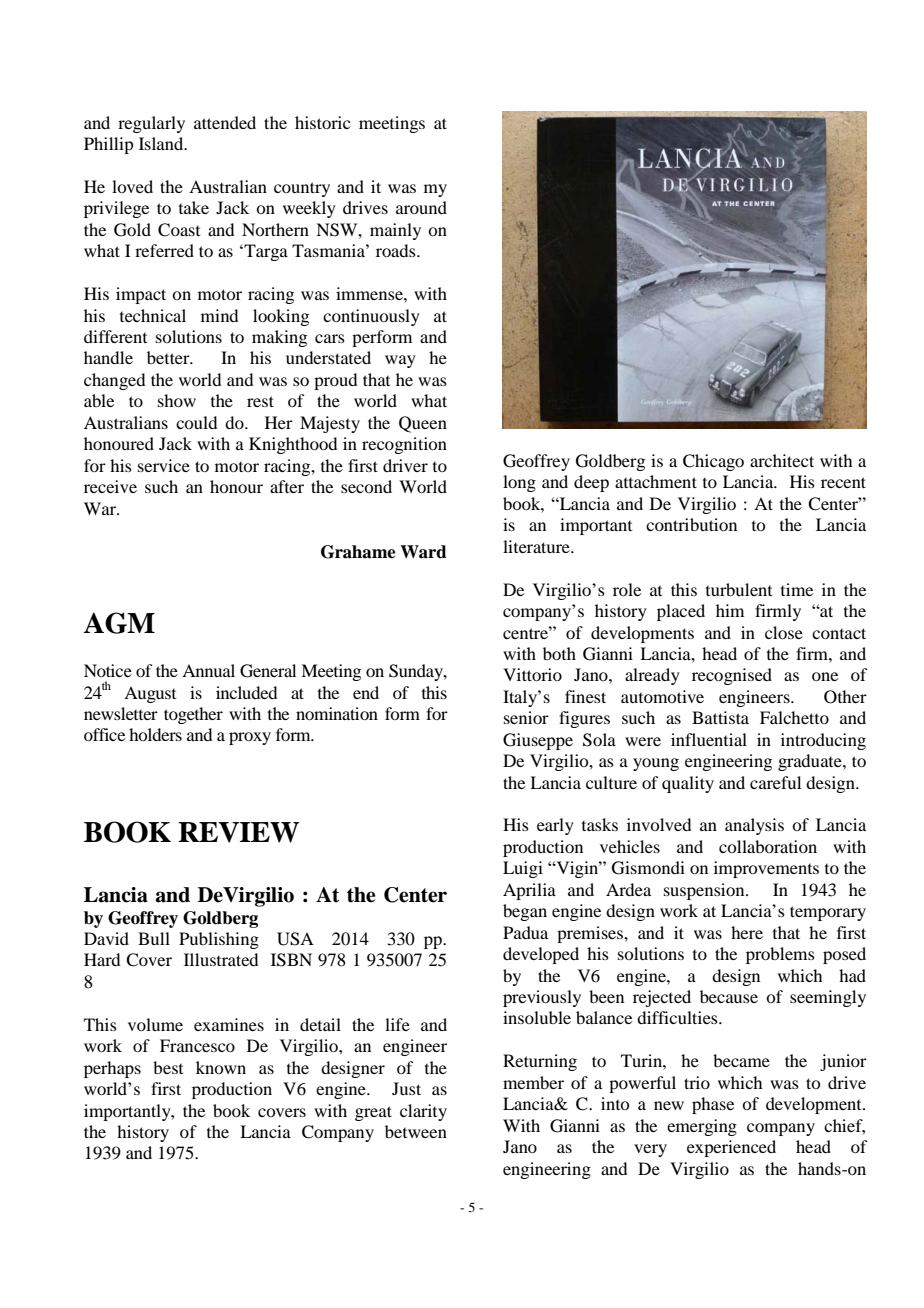  Describe the element at coordinates (421, 207) in the document. I see `around` at that location.
